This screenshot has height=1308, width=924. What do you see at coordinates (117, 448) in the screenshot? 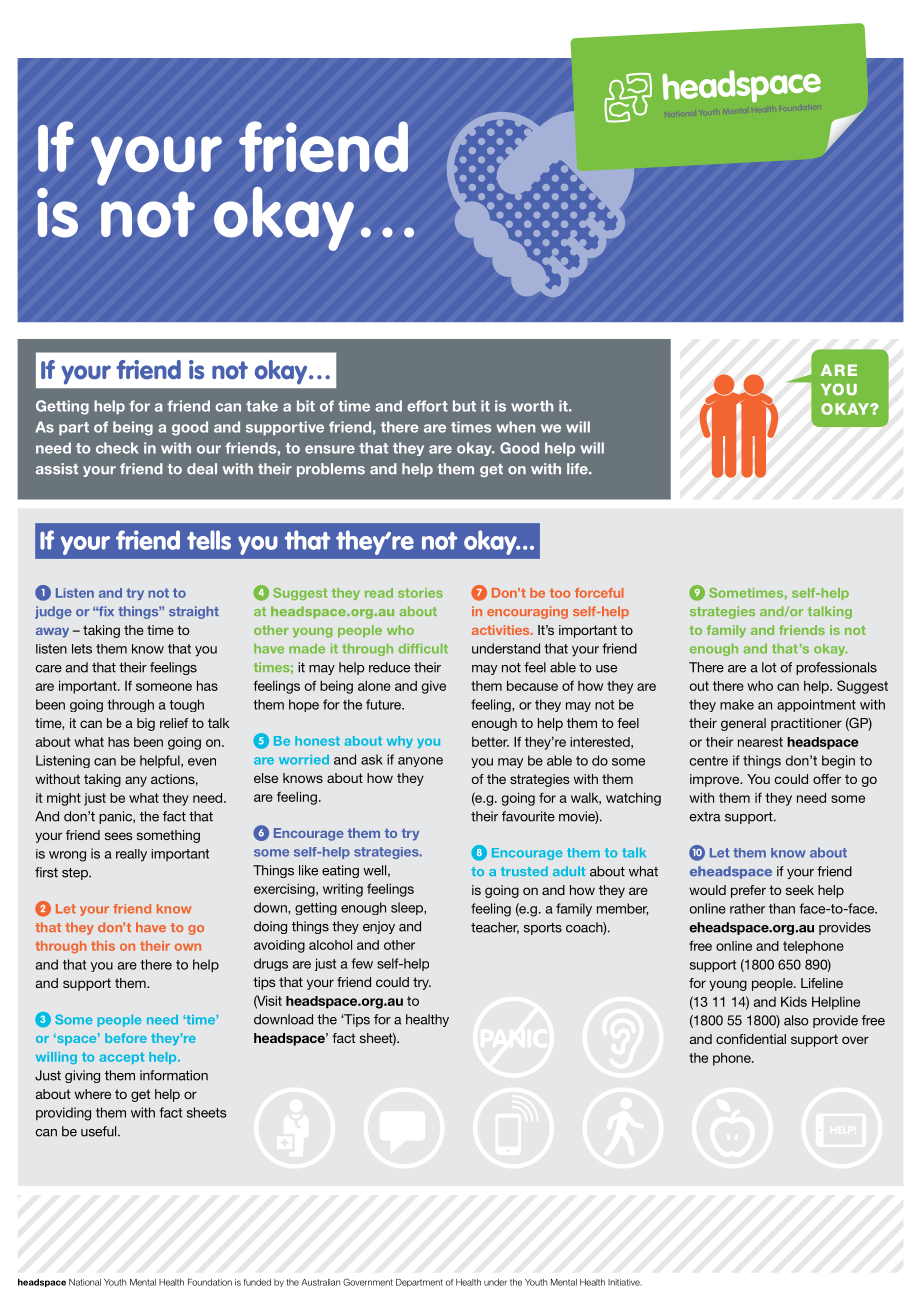
I see `check` at bounding box center [117, 448].
